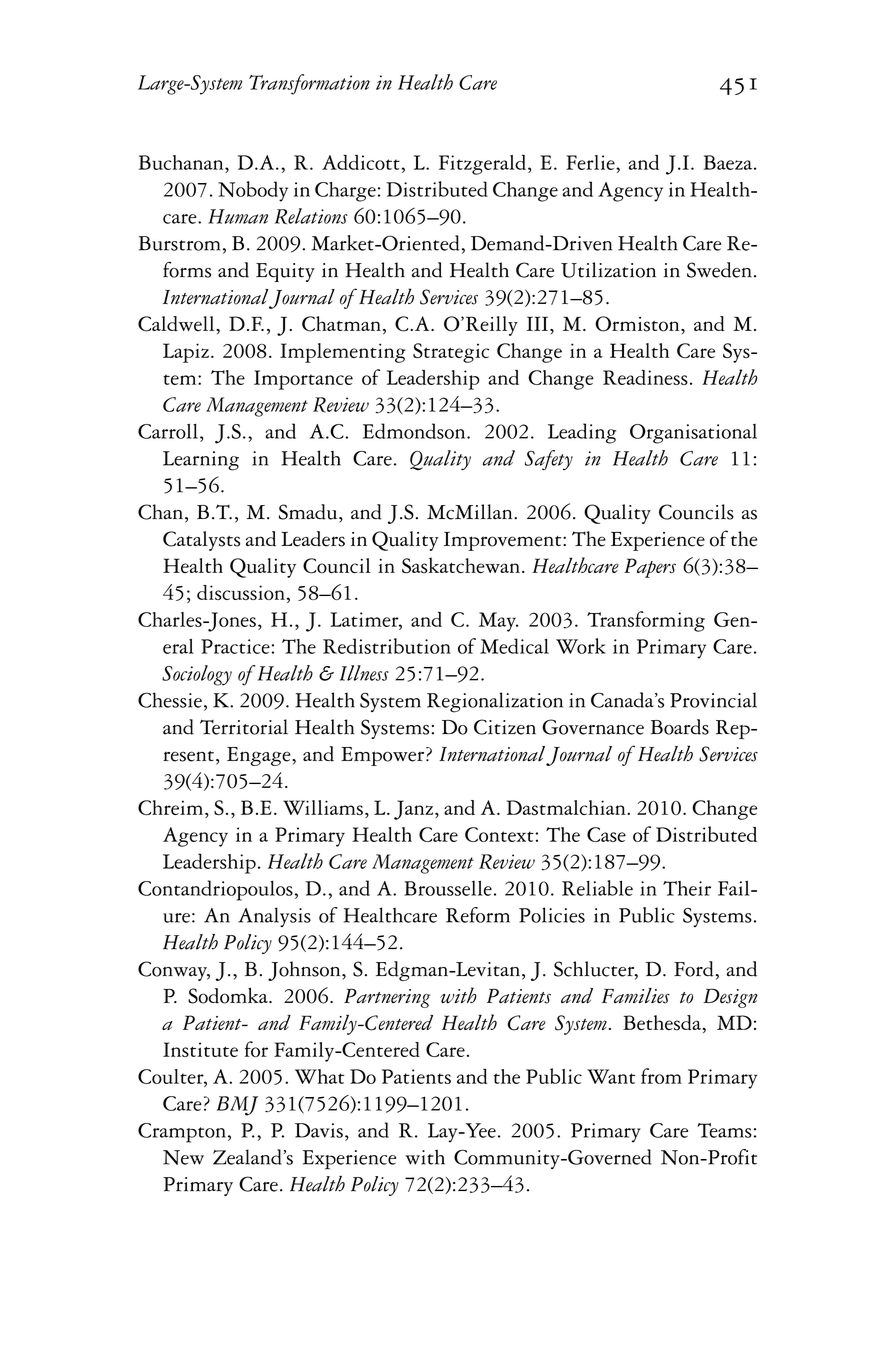  Describe the element at coordinates (274, 917) in the screenshot. I see `Analysis` at that location.
